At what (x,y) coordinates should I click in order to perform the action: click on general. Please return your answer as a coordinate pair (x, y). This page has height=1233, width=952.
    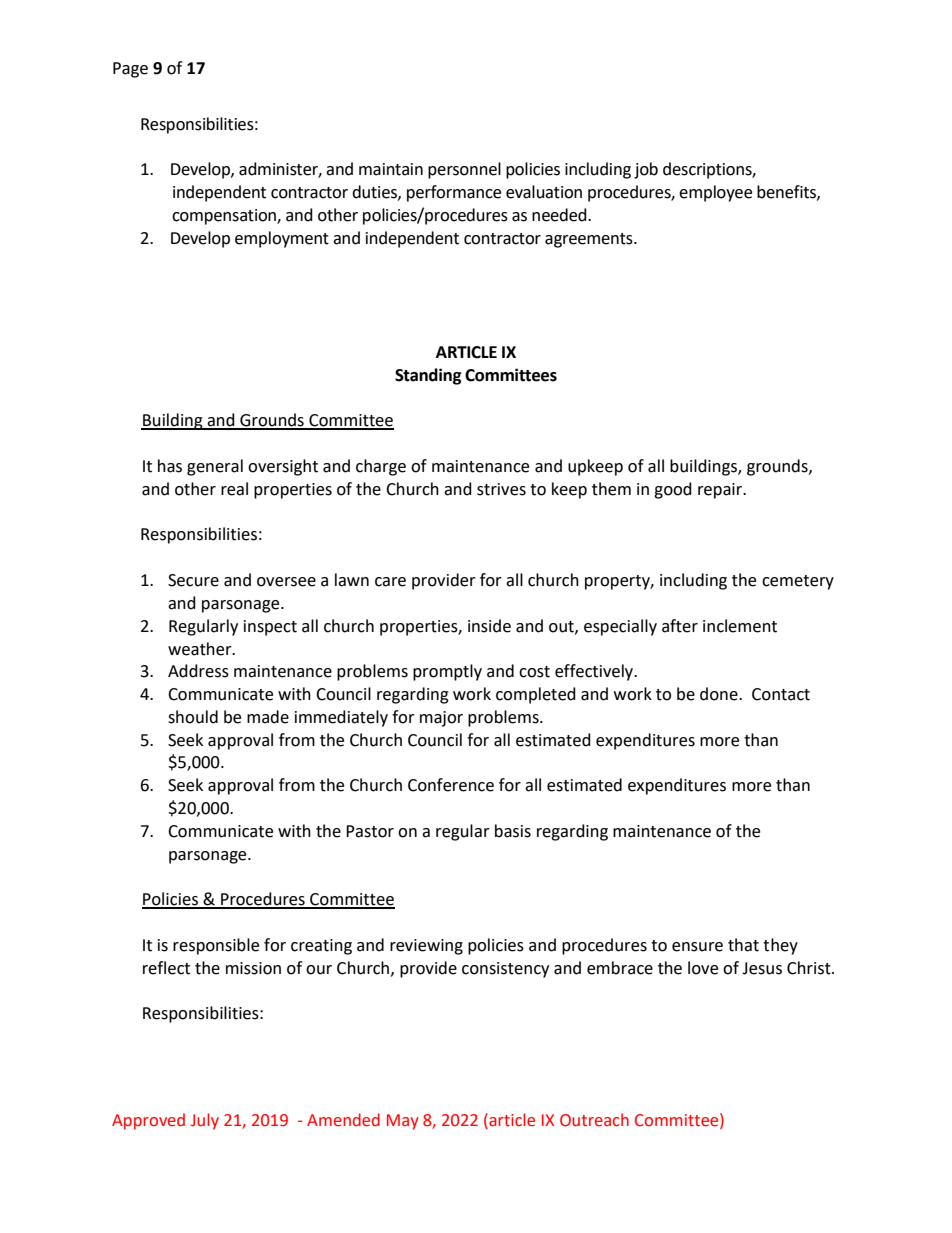
    Looking at the image, I should click on (215, 467).
